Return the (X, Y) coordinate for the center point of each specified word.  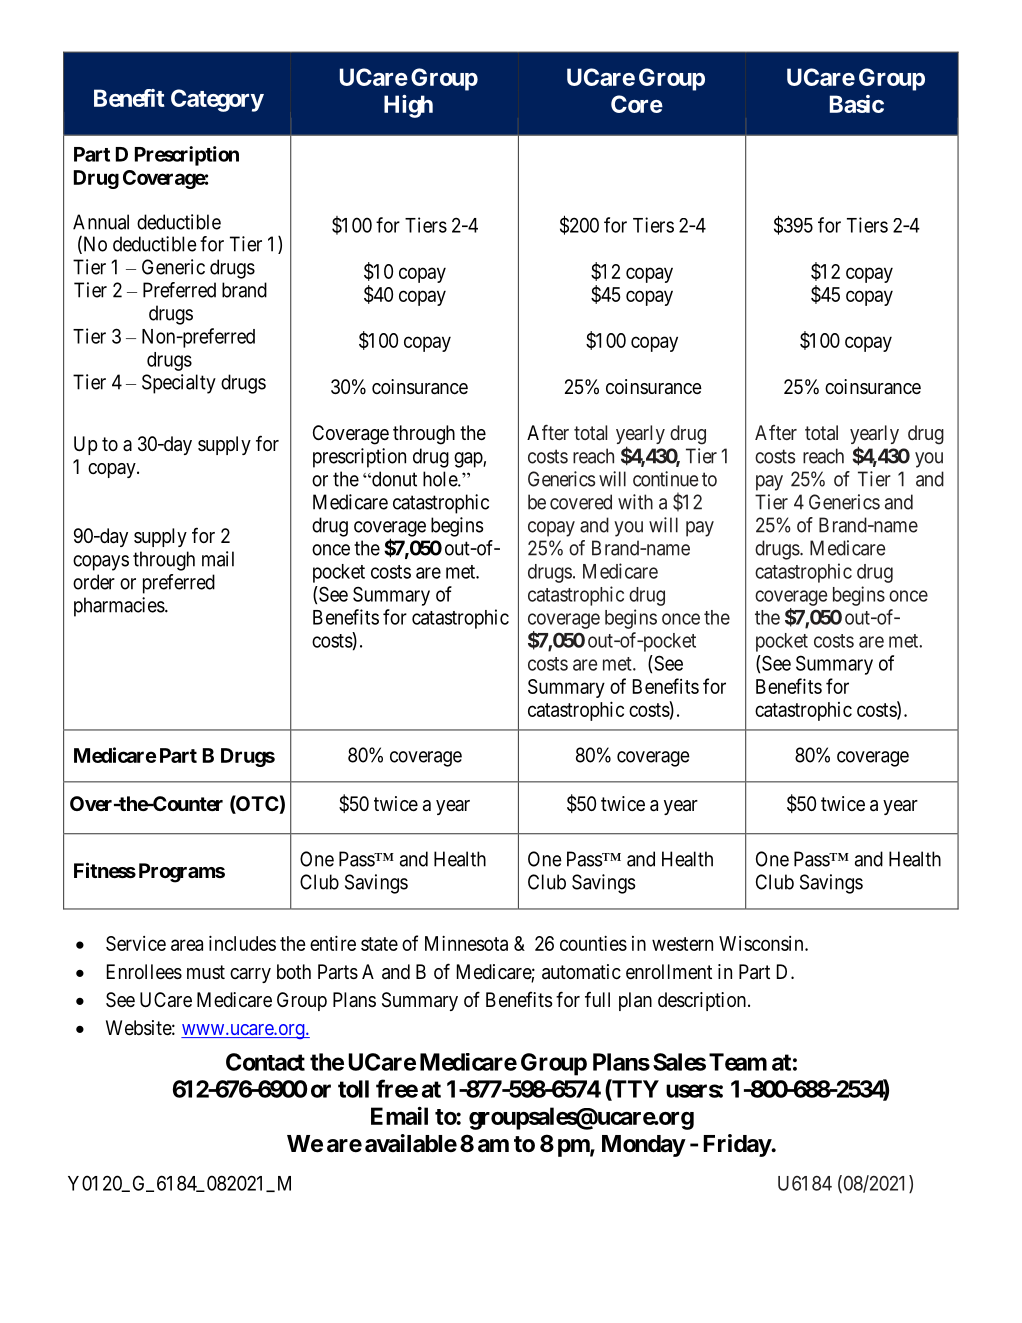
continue (665, 479)
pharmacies (119, 607)
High (408, 106)
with (635, 502)
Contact (265, 1062)
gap (469, 460)
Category (217, 100)
